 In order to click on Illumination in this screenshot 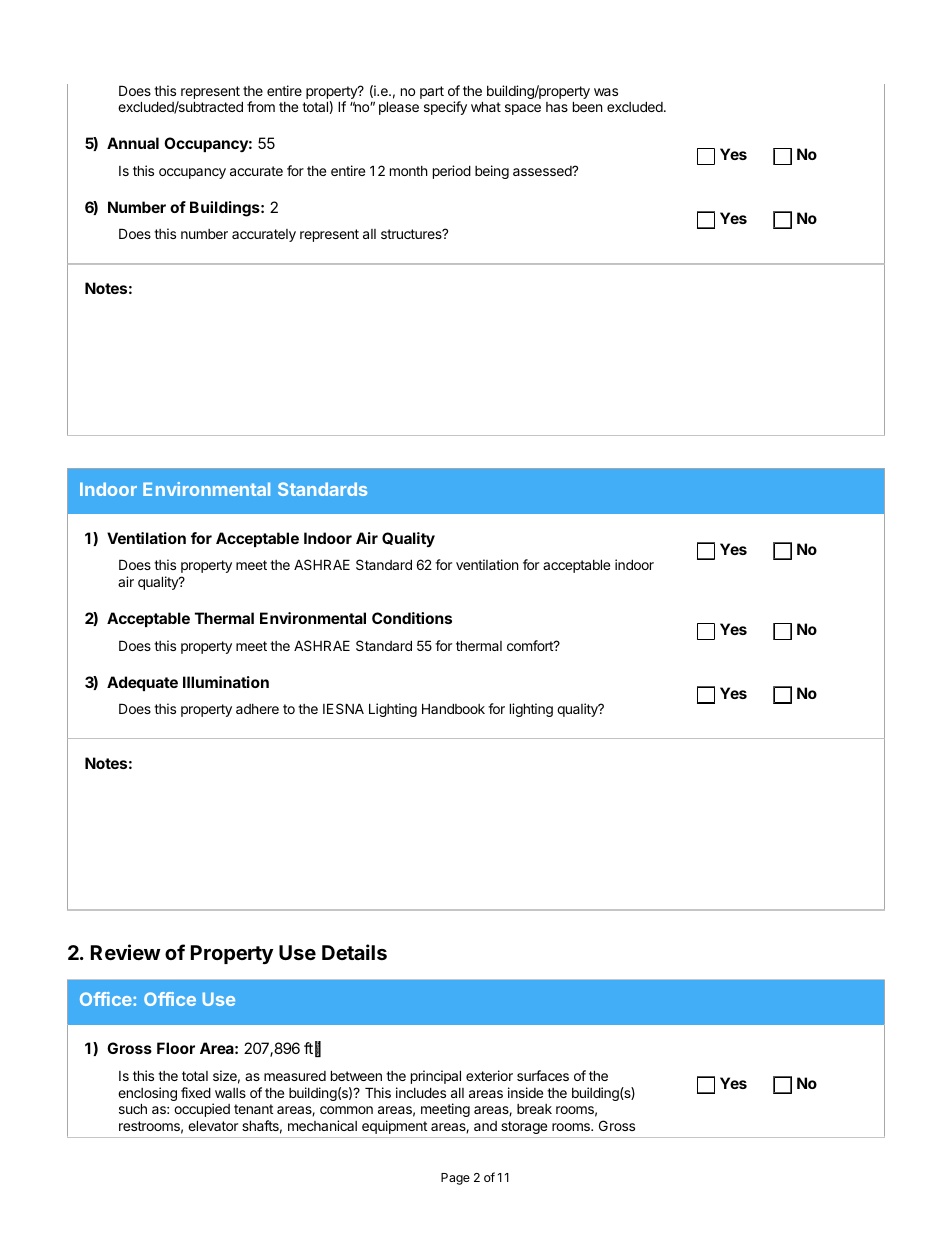, I will do `click(226, 682)`.
